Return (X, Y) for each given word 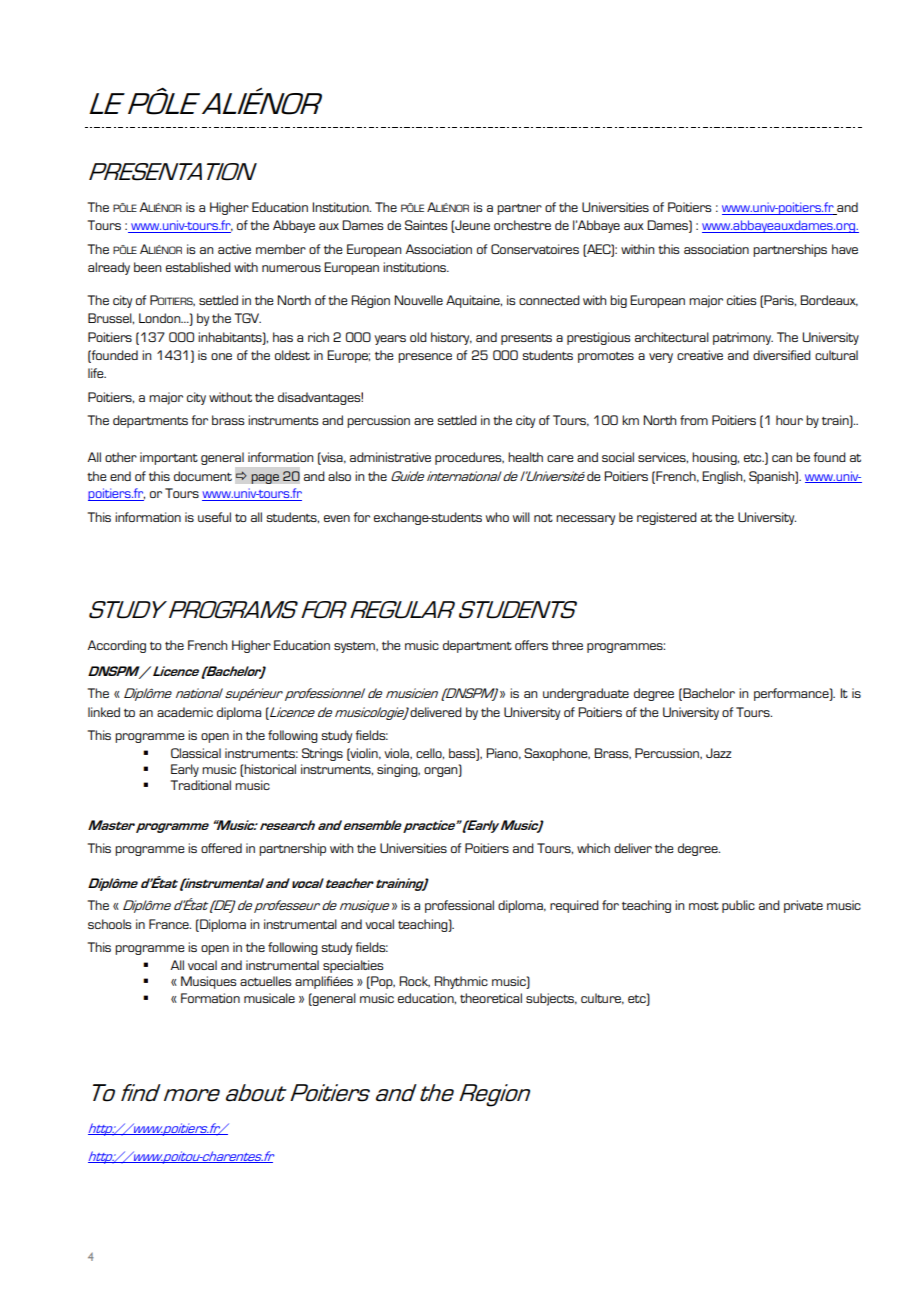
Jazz (718, 753)
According (116, 646)
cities (741, 300)
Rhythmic (461, 982)
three (567, 645)
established (198, 267)
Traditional (201, 785)
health (525, 457)
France (170, 924)
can (782, 458)
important (169, 458)
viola (397, 753)
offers (531, 645)
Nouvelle (418, 300)
